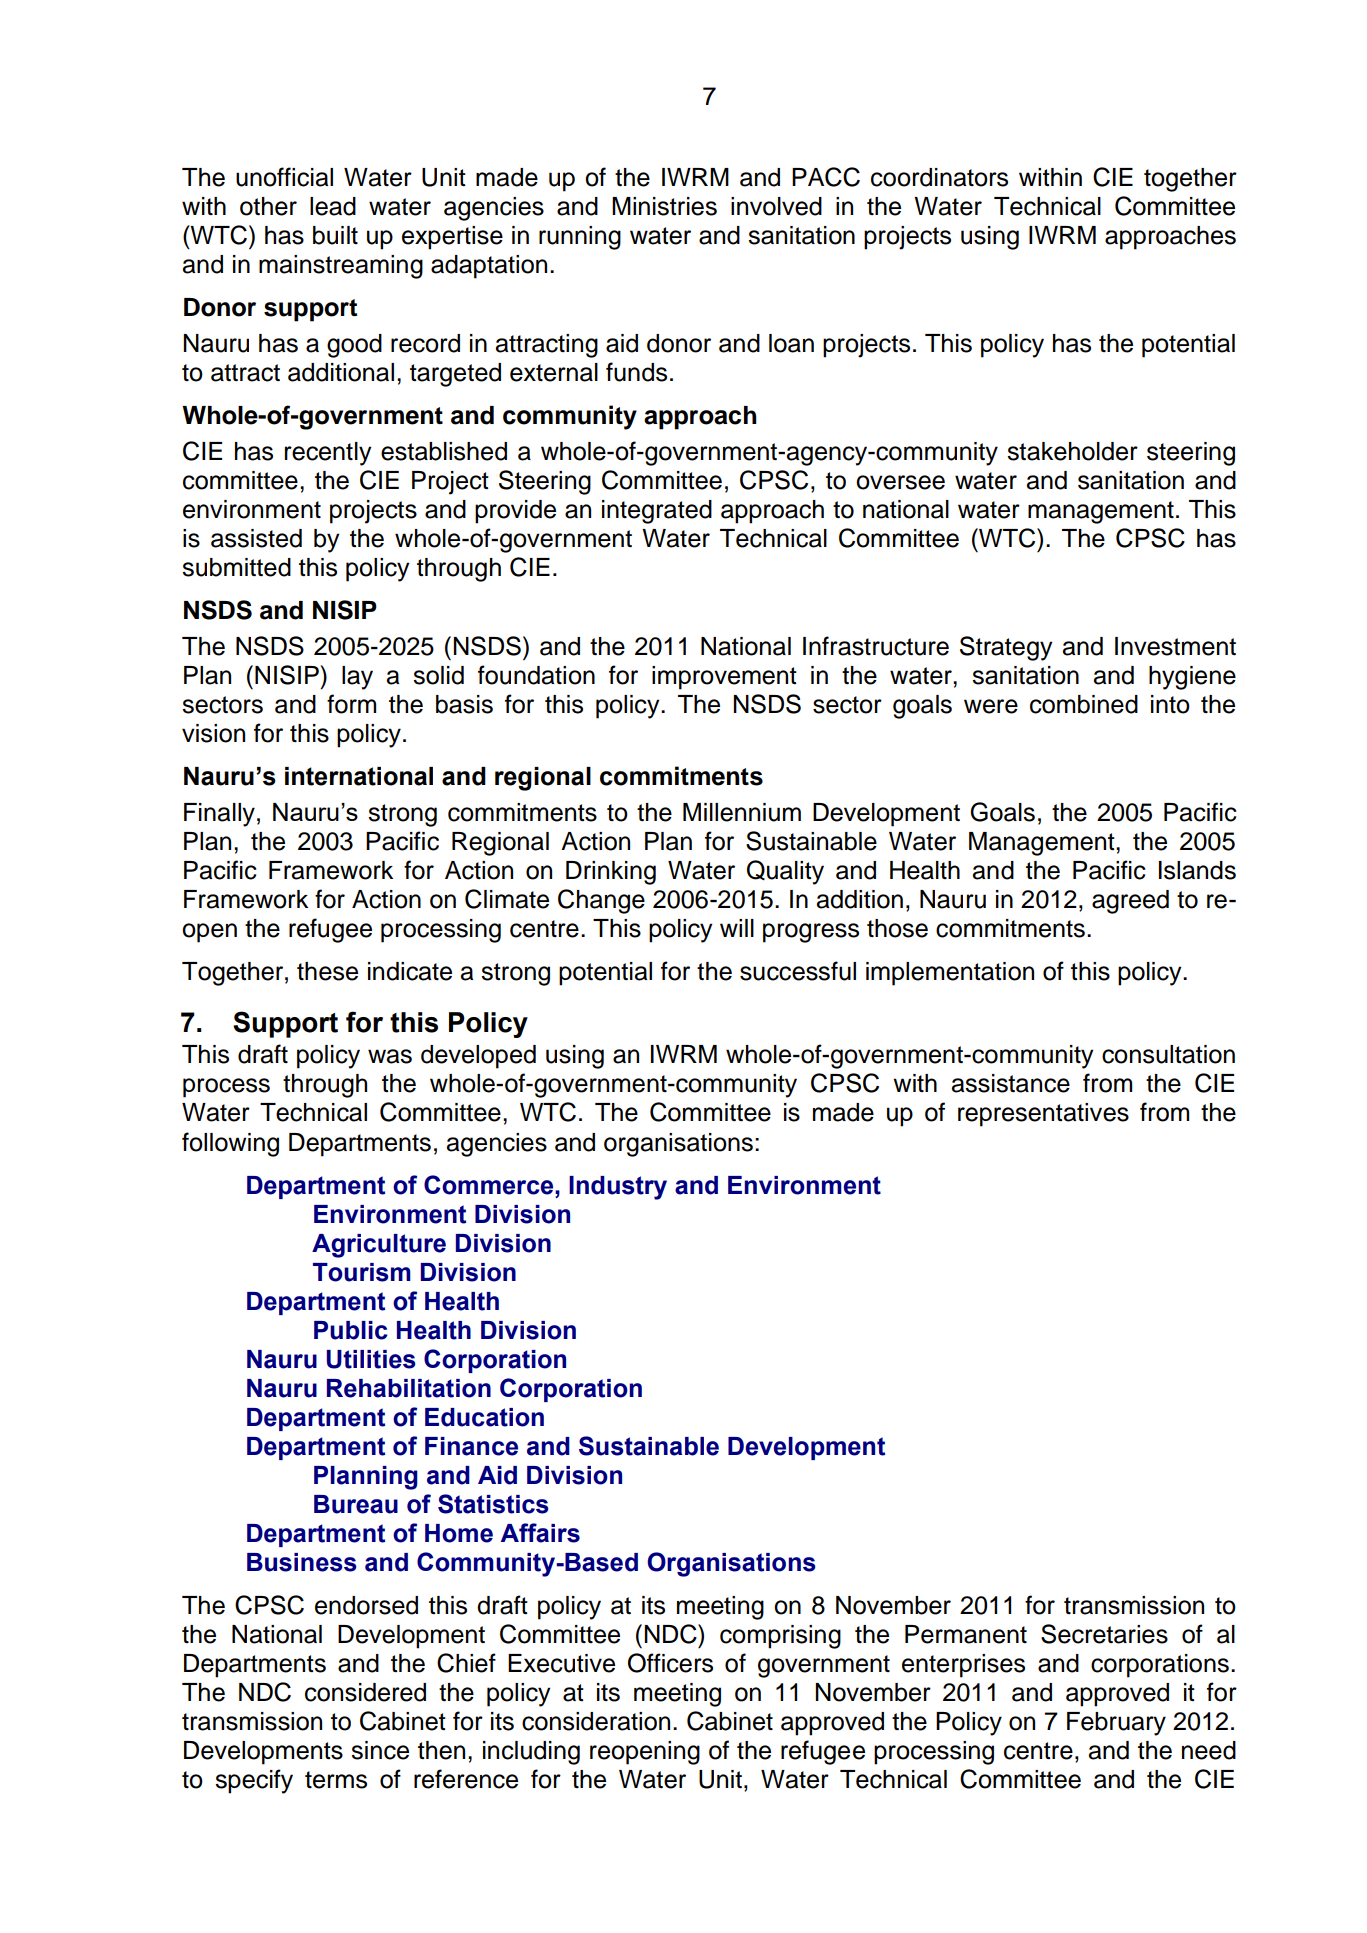  What do you see at coordinates (380, 1750) in the page?
I see `since` at bounding box center [380, 1750].
